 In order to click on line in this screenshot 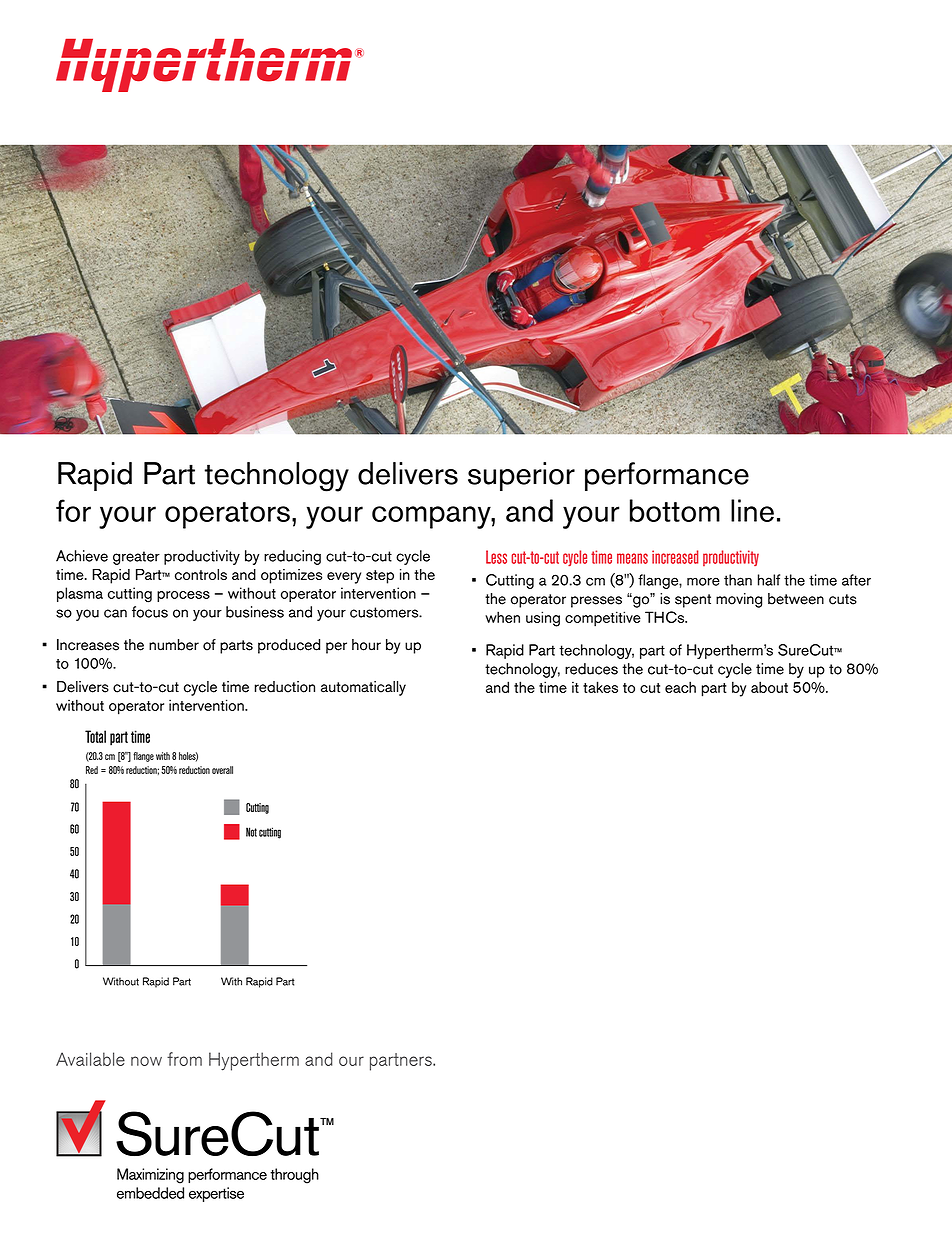, I will do `click(752, 510)`.
